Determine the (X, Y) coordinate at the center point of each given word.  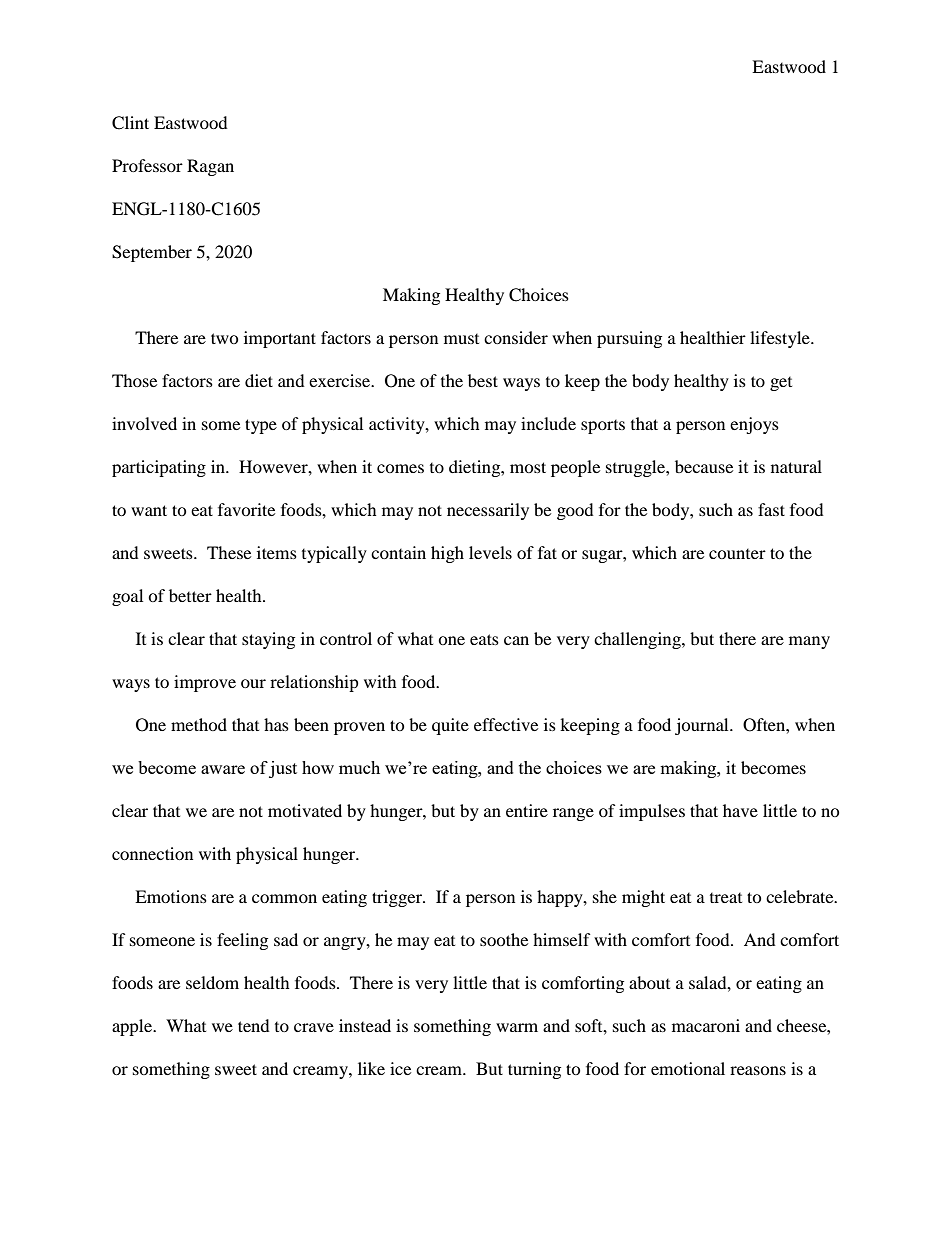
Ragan (210, 167)
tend (254, 1025)
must (461, 339)
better (190, 595)
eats (484, 639)
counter (737, 554)
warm (517, 1027)
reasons (758, 1070)
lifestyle (781, 339)
